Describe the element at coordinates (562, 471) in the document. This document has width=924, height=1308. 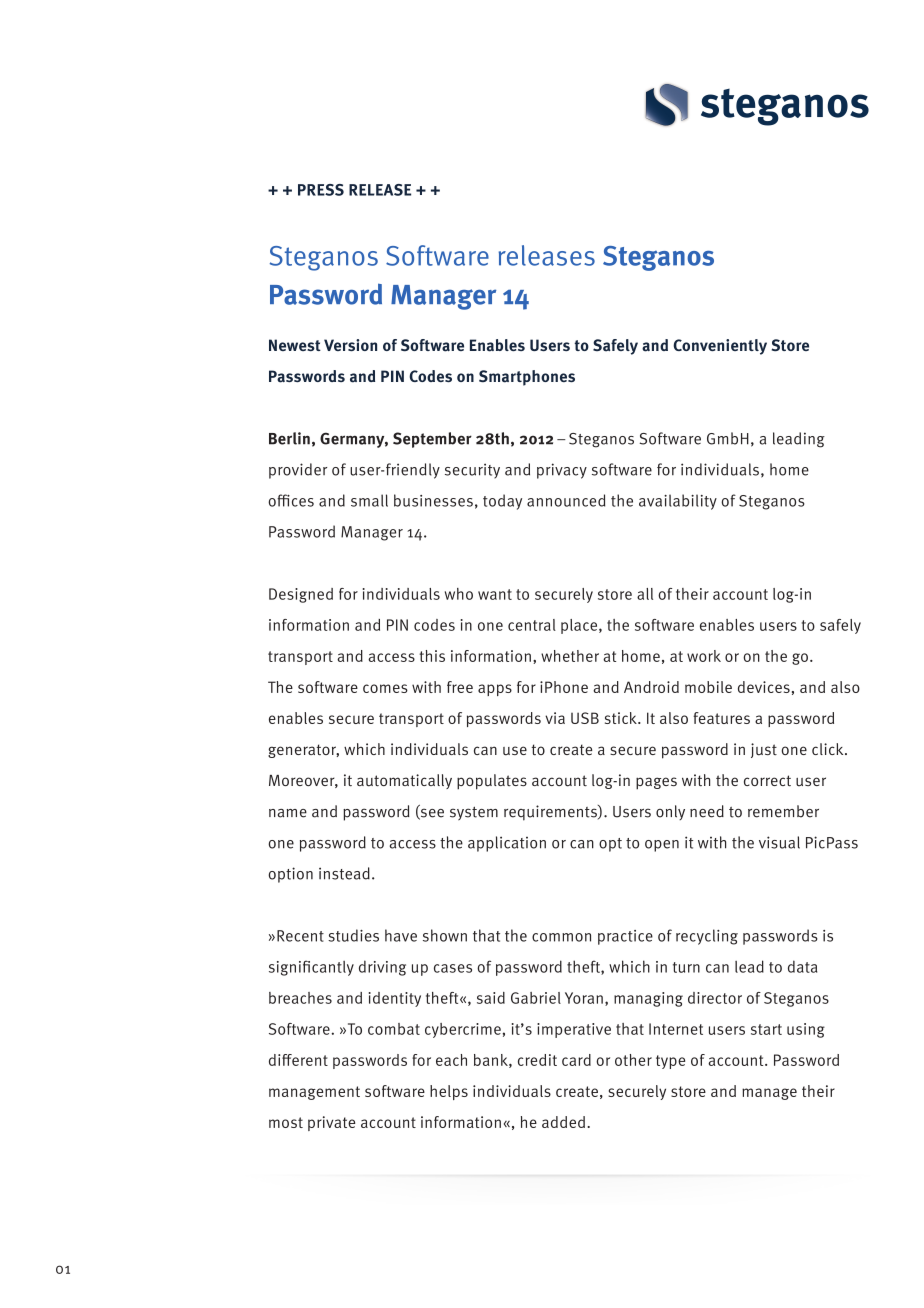
I see `privacy` at that location.
